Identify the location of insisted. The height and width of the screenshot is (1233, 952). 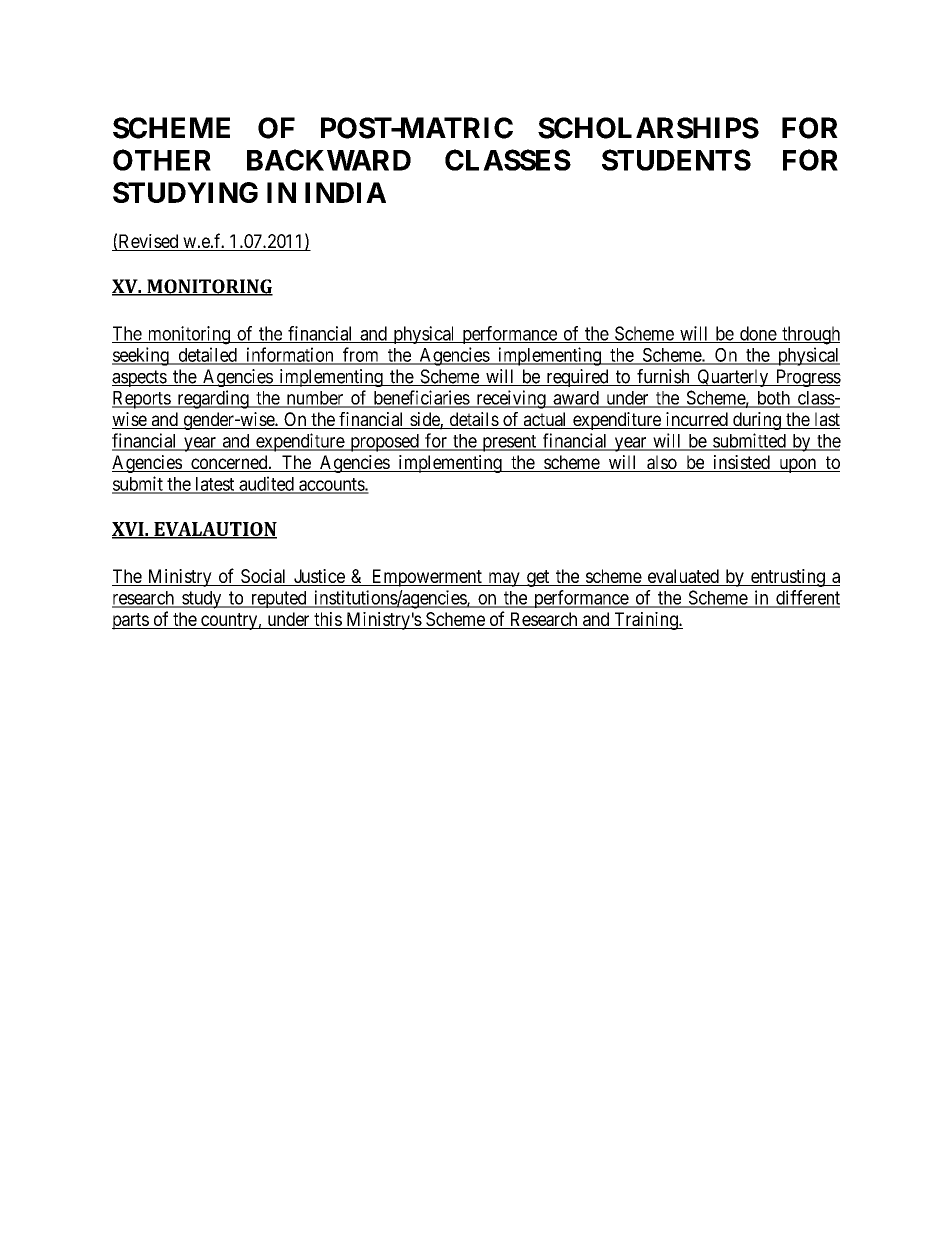
(741, 463).
